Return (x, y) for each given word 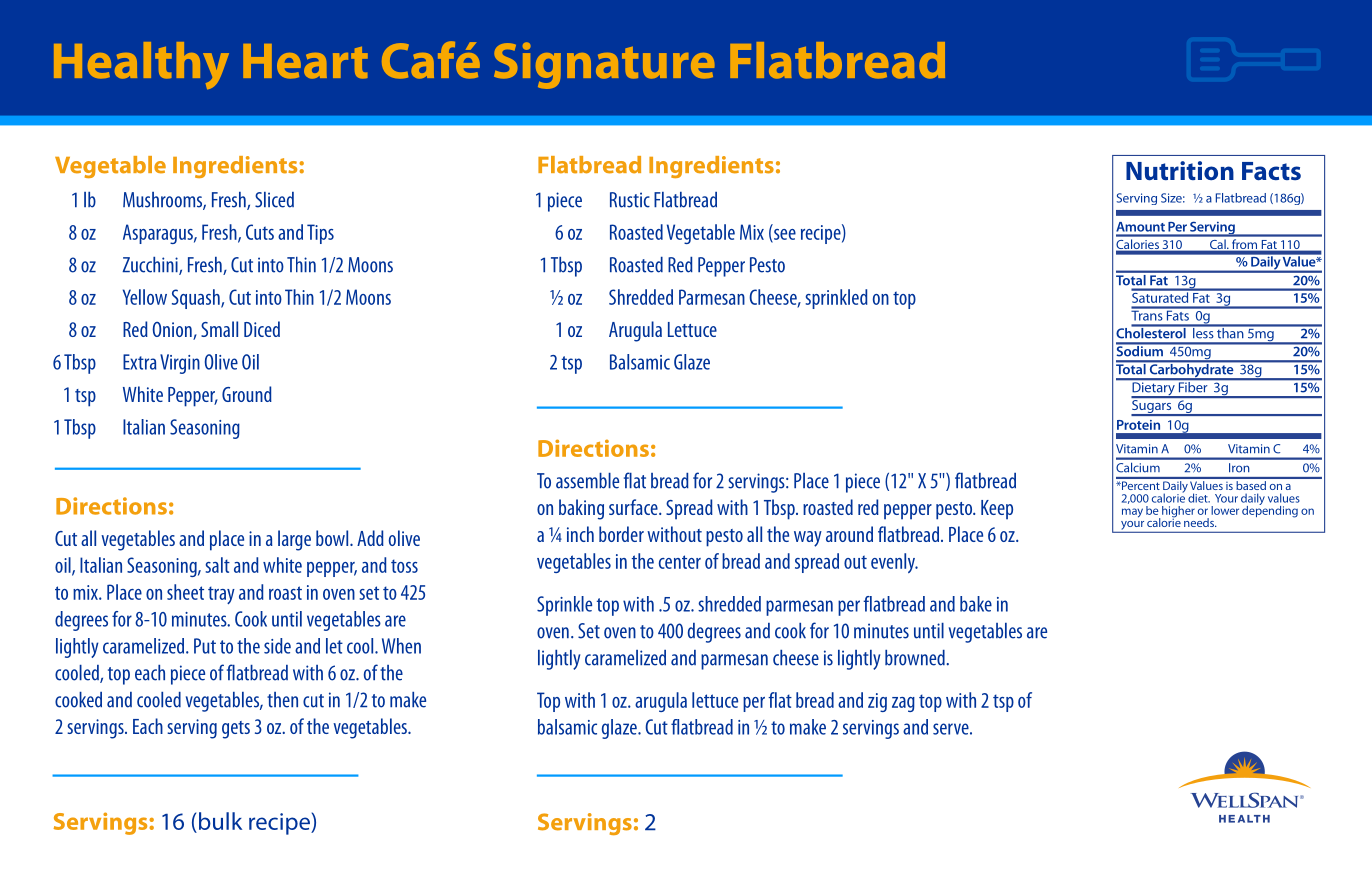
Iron (1239, 467)
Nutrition (1180, 171)
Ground (247, 394)
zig (877, 702)
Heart (305, 61)
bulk (220, 821)
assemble (587, 481)
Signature (604, 65)
